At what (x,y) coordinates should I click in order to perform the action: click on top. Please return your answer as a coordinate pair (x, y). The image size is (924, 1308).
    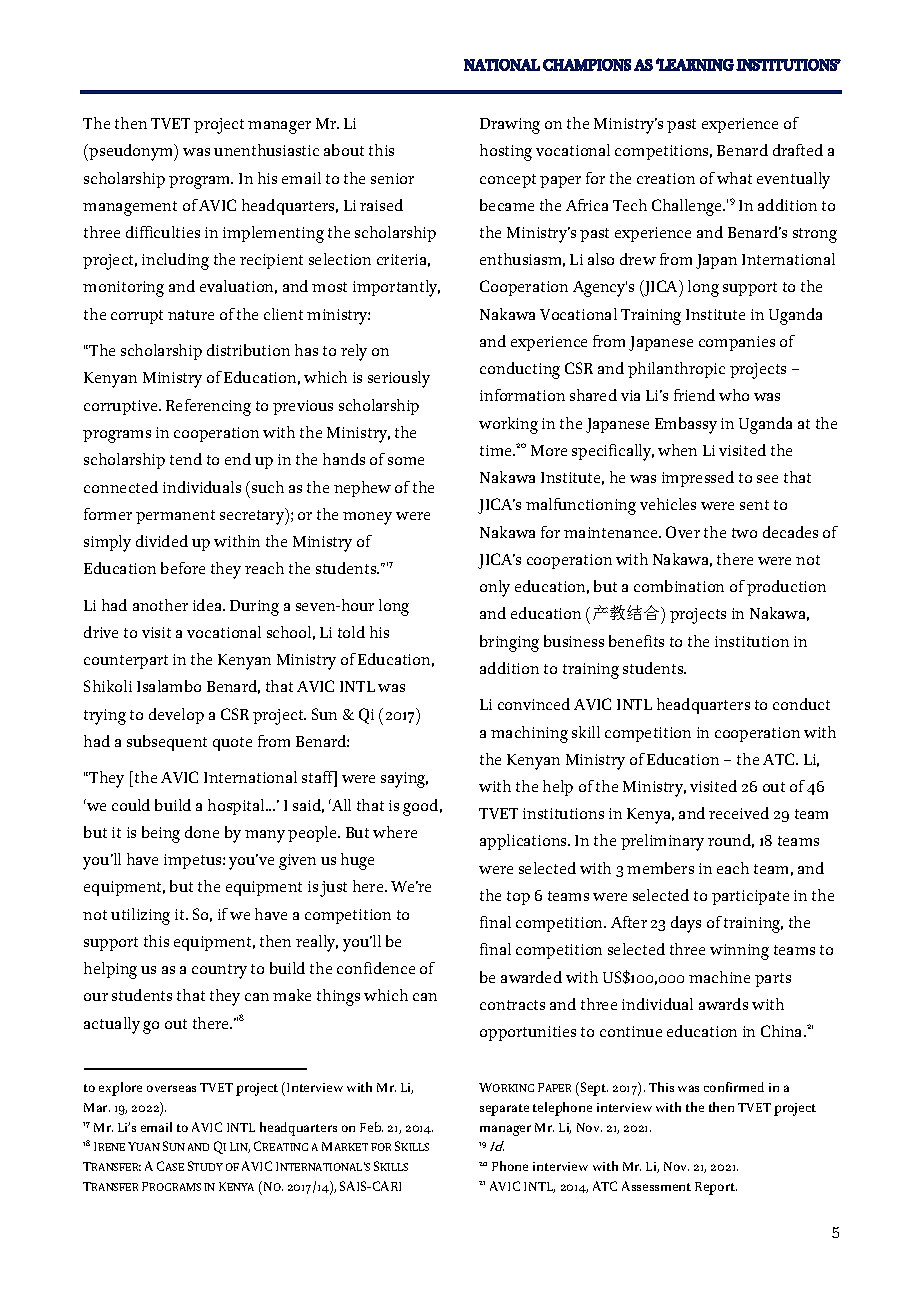
    Looking at the image, I should click on (518, 898).
